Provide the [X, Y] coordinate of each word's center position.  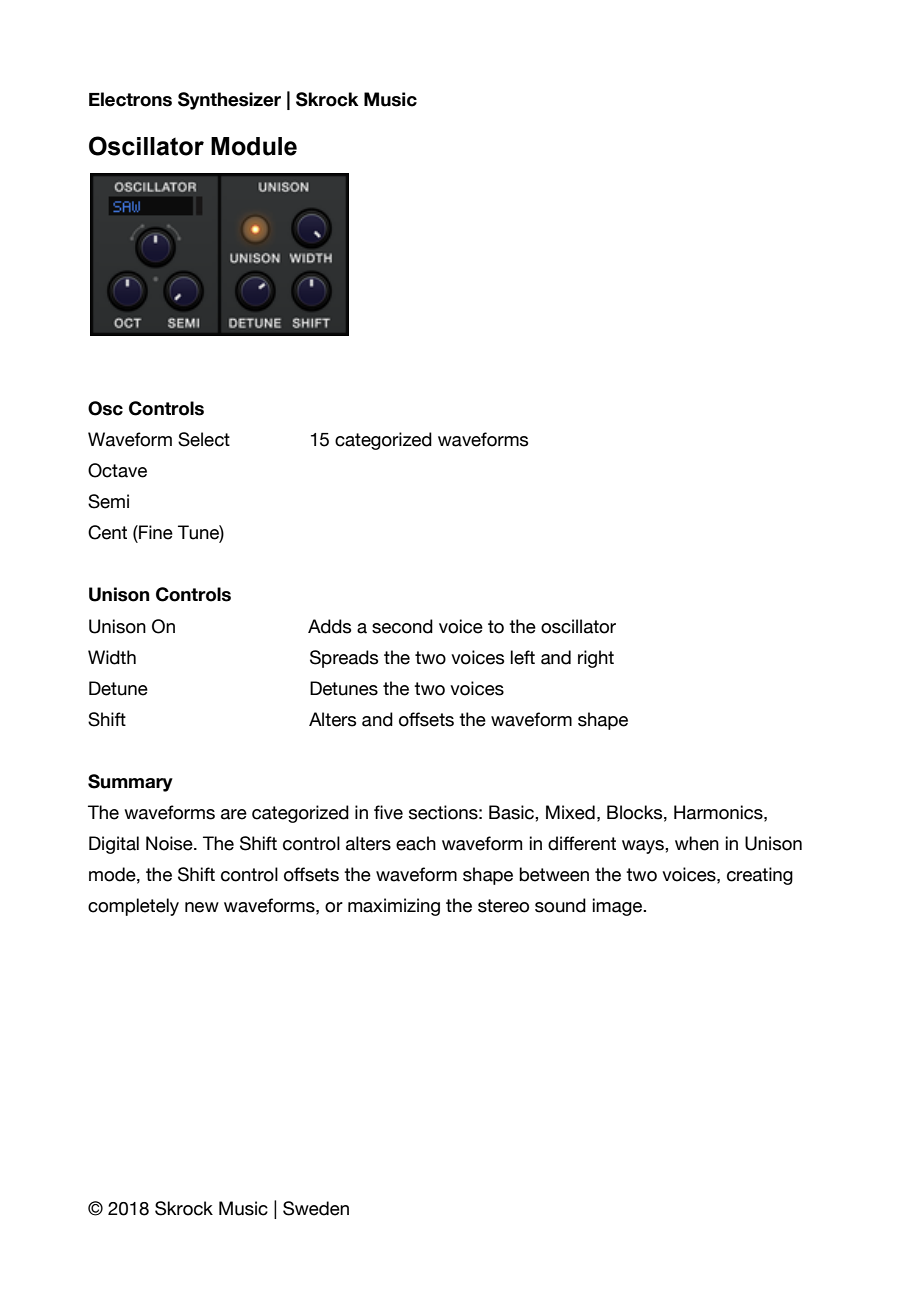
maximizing [394, 907]
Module [254, 146]
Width [112, 657]
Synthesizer [229, 101]
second [402, 626]
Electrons [130, 99]
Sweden [316, 1208]
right [596, 659]
